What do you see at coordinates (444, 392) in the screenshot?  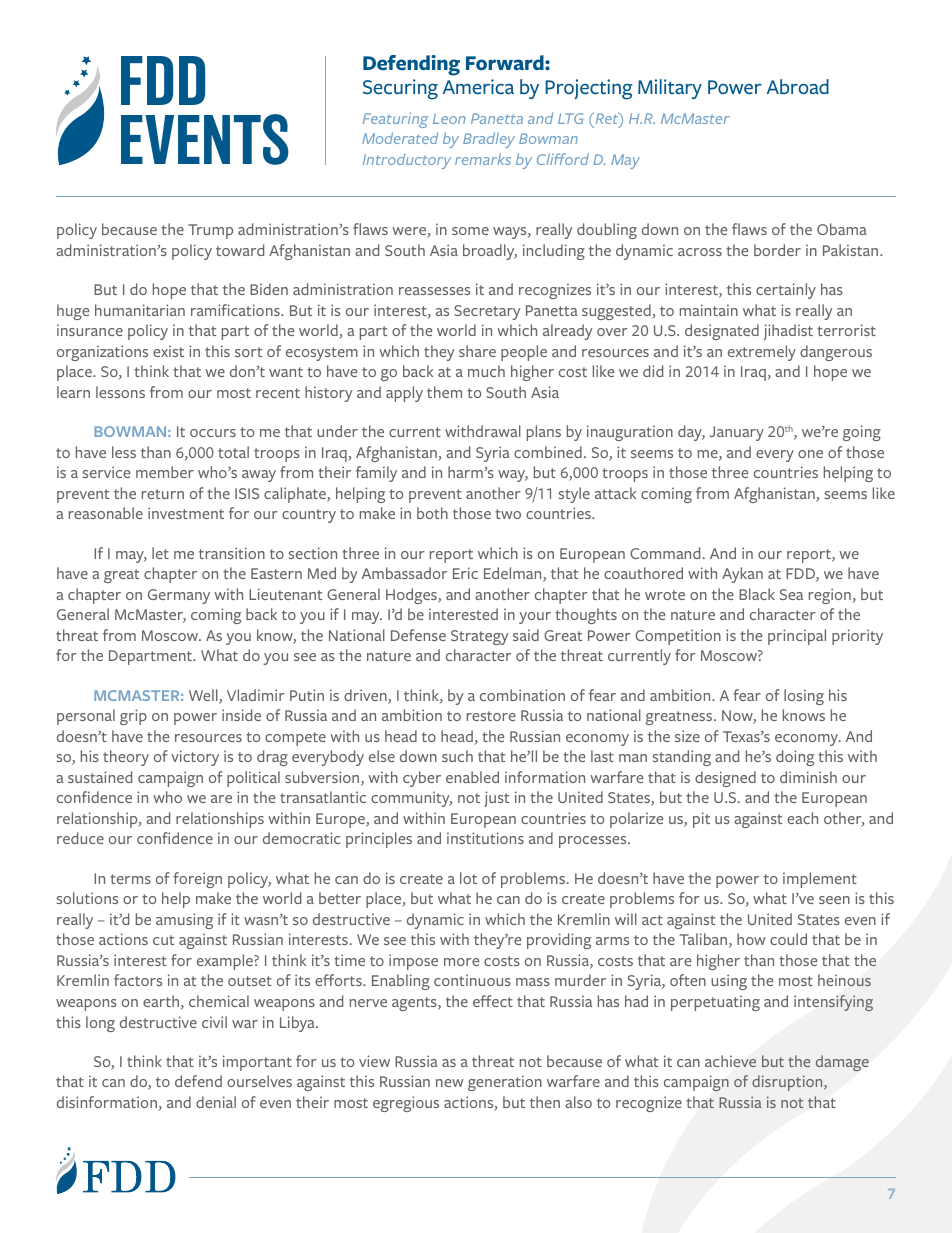 I see `them` at bounding box center [444, 392].
